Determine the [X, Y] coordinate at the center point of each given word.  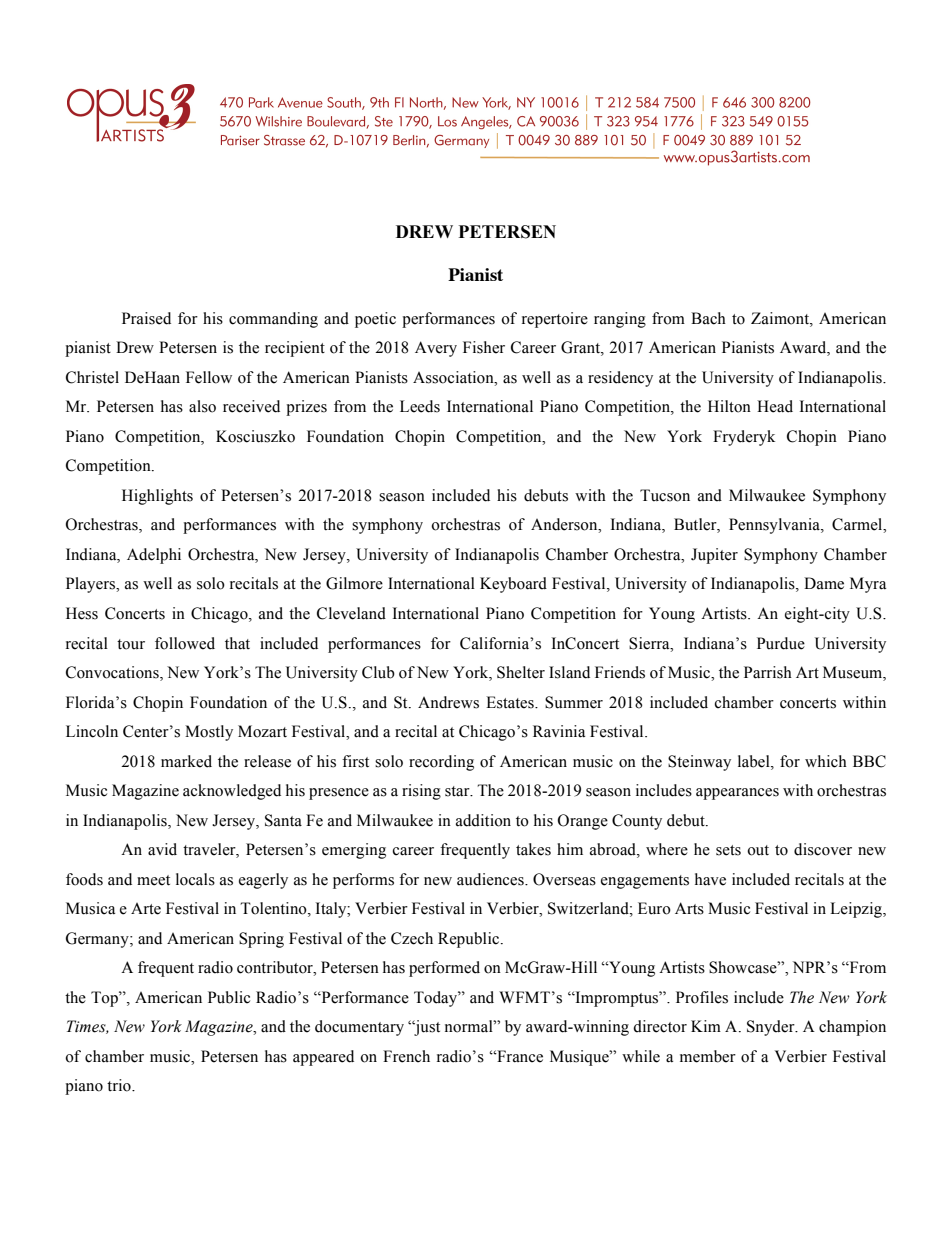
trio [120, 1085]
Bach [708, 318]
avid [162, 849]
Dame [824, 583]
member [708, 1056]
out [758, 850]
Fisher [484, 347]
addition [483, 820]
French [406, 1056]
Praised [146, 318]
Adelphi [154, 556]
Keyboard [513, 585]
